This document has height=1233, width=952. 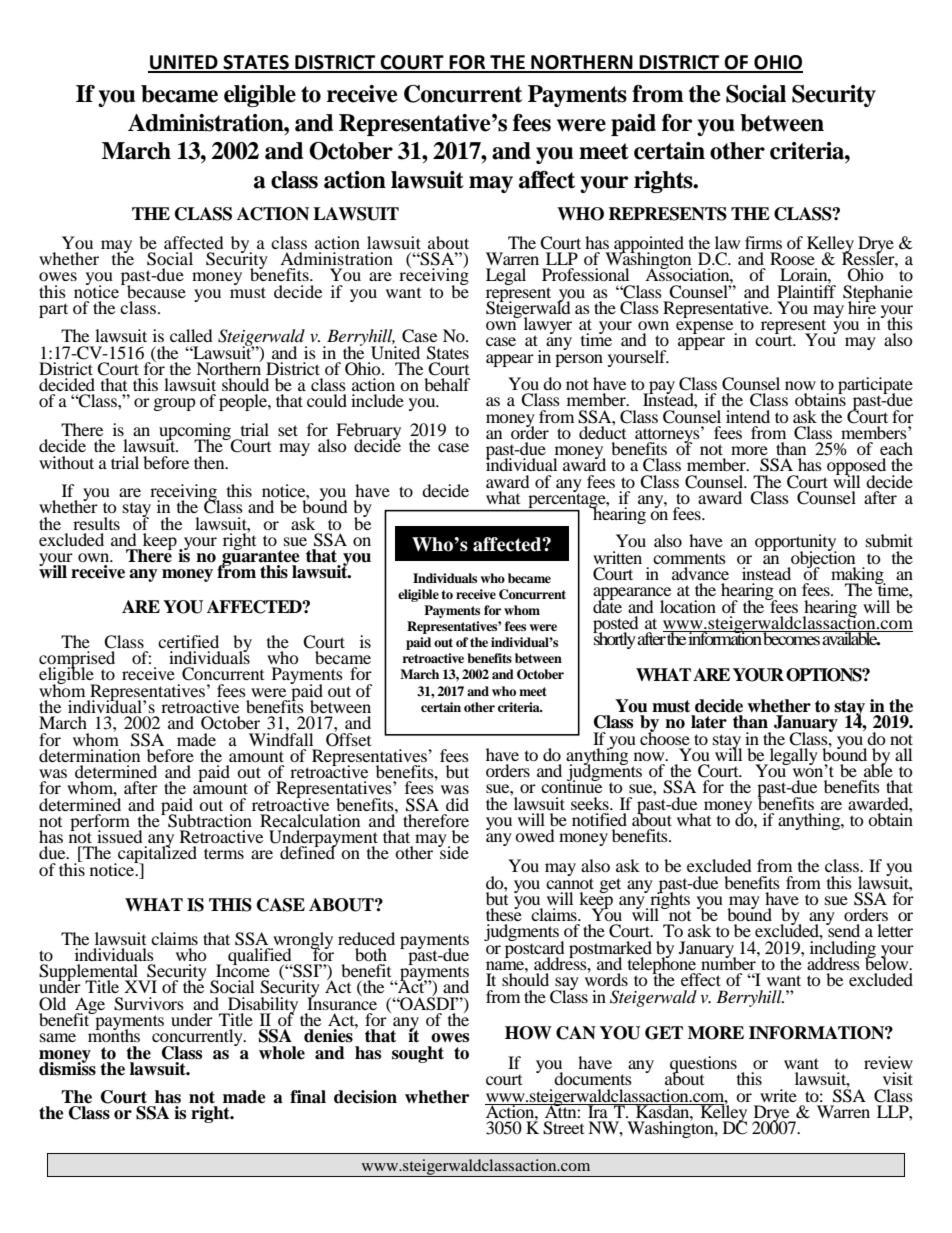 What do you see at coordinates (96, 523) in the document?
I see `results` at bounding box center [96, 523].
